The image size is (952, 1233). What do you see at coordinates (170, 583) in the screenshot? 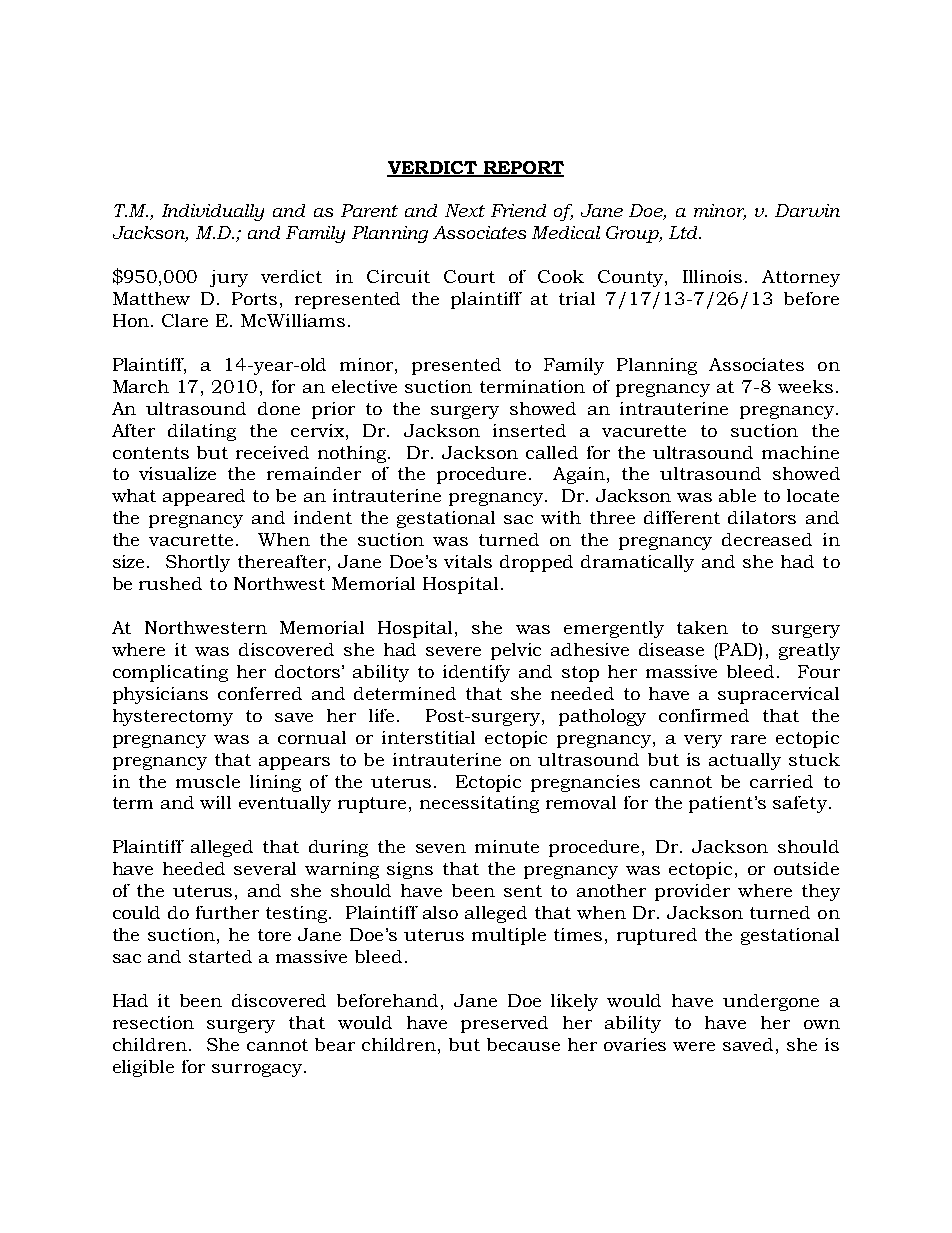
I see `rushed` at bounding box center [170, 583].
